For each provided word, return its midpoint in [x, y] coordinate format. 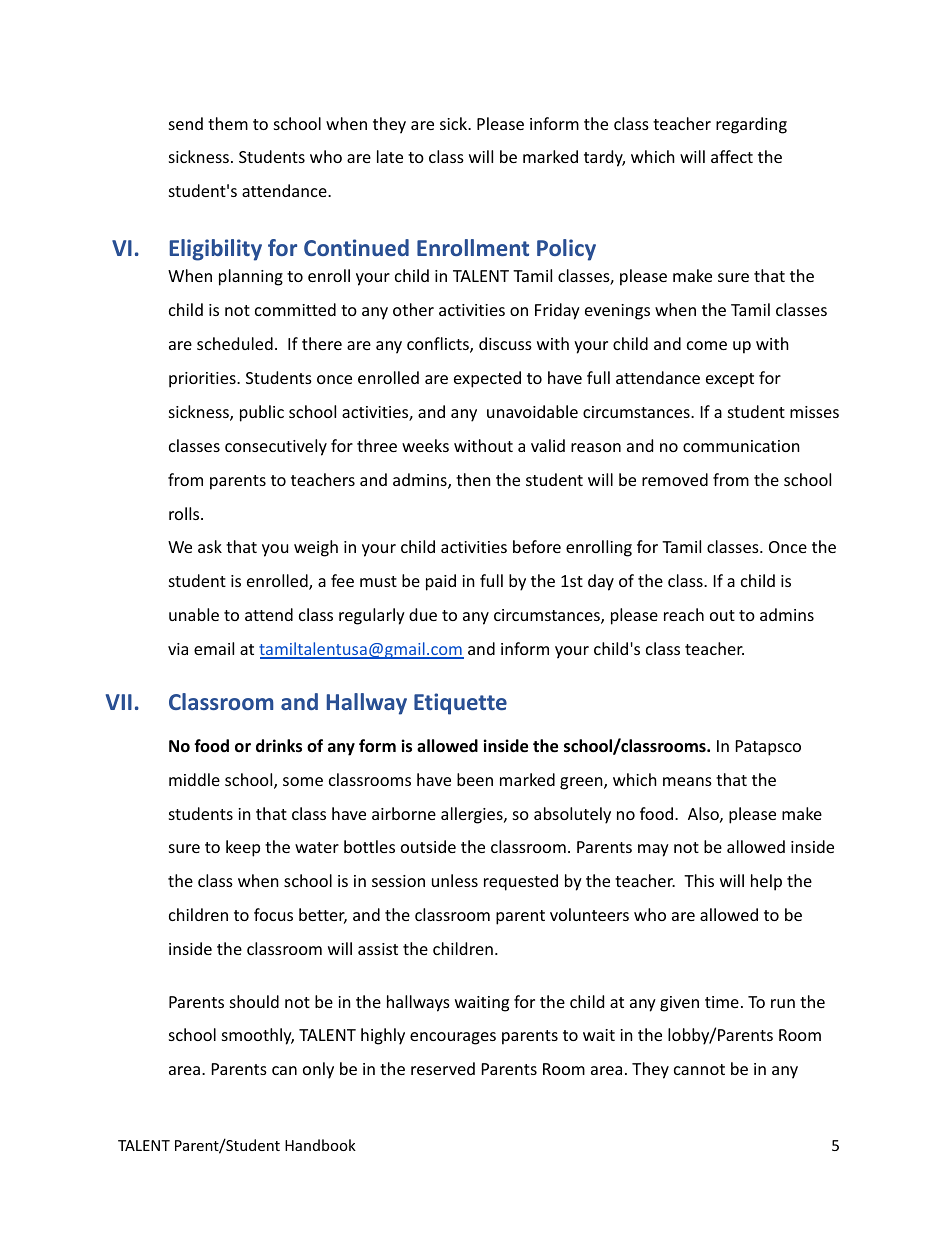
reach [684, 614]
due [423, 614]
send [186, 123]
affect [732, 156]
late [390, 156]
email [214, 648]
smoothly [258, 1036]
